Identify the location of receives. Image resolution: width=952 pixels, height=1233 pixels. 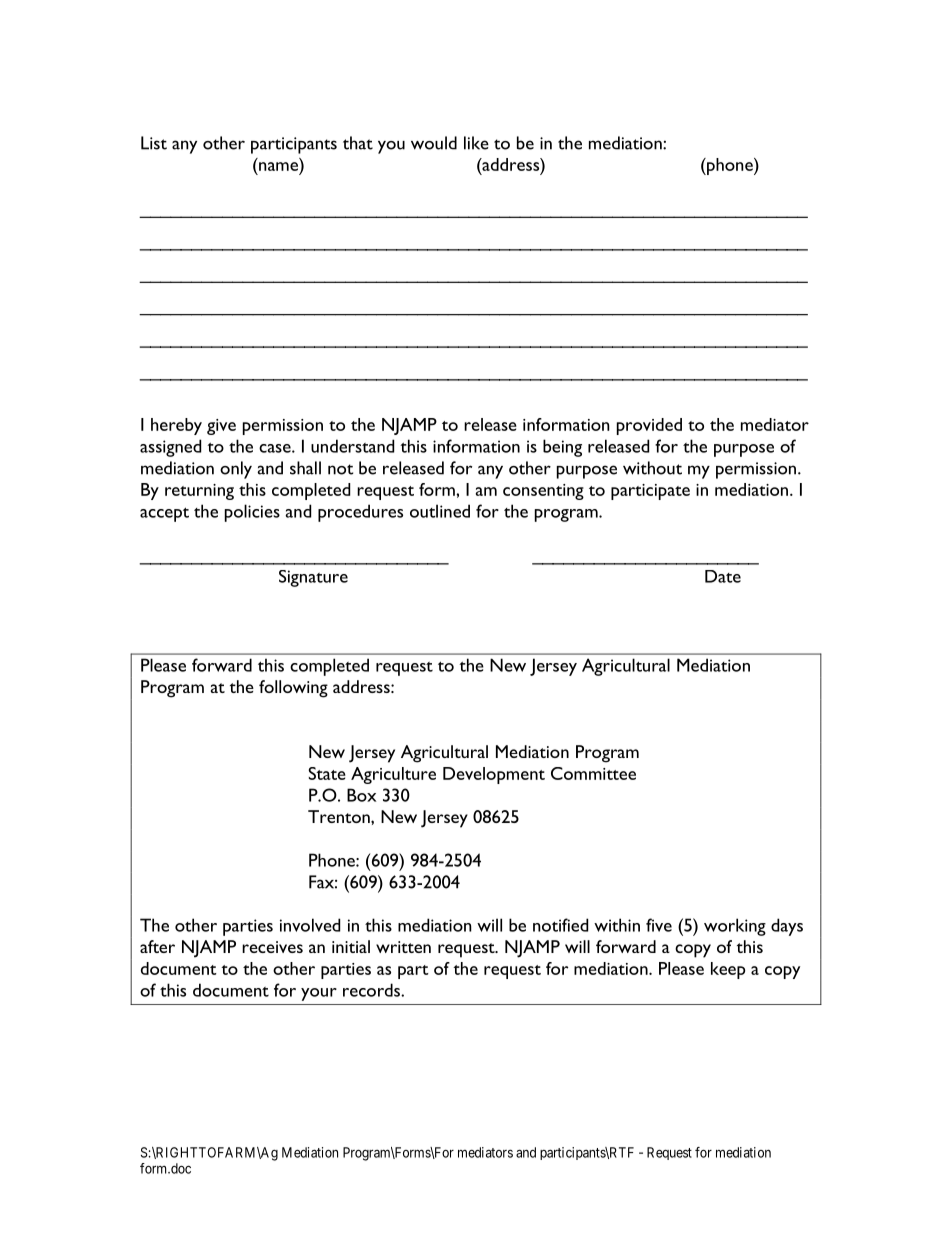
(272, 947).
